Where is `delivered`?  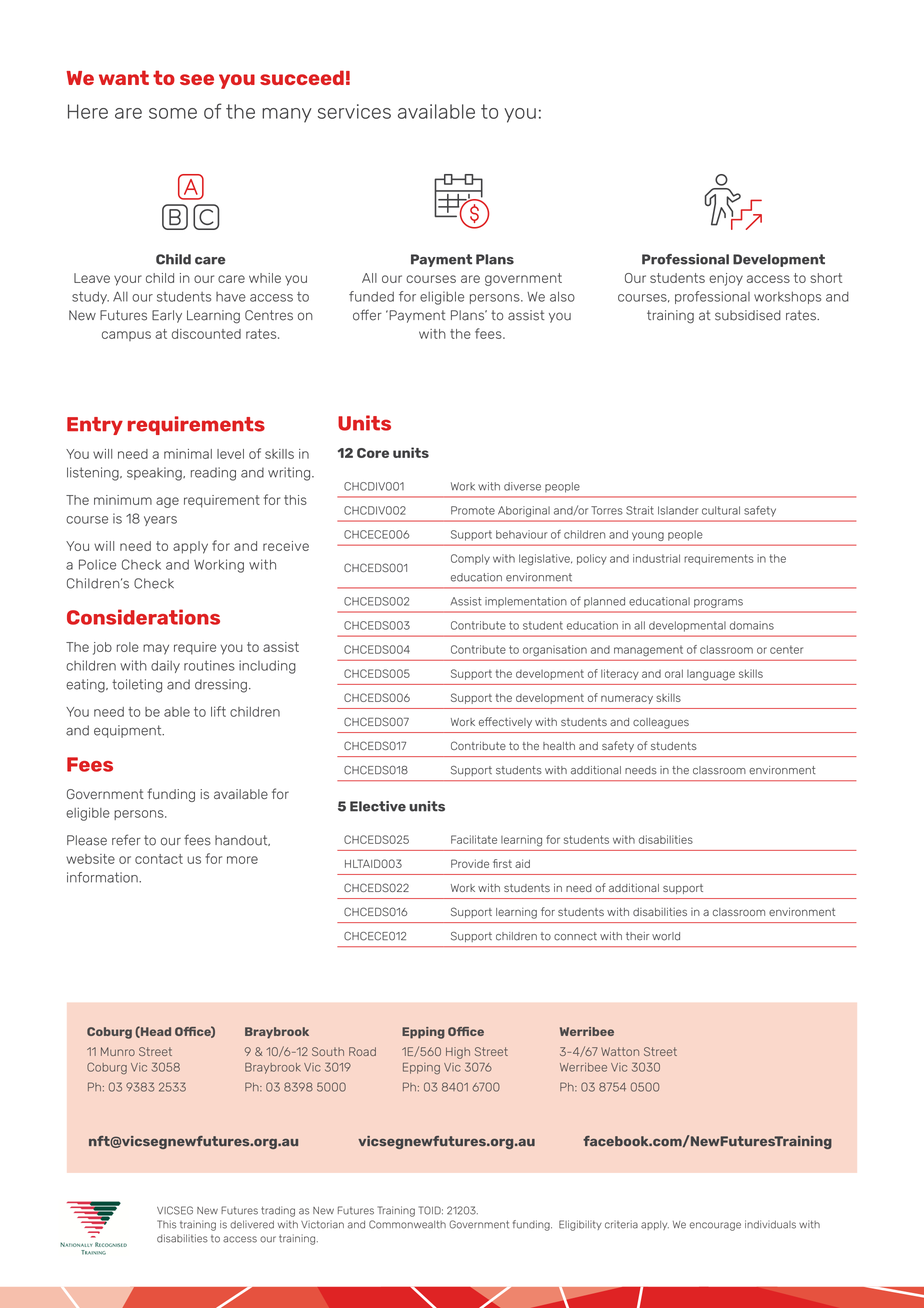
delivered is located at coordinates (252, 1225).
